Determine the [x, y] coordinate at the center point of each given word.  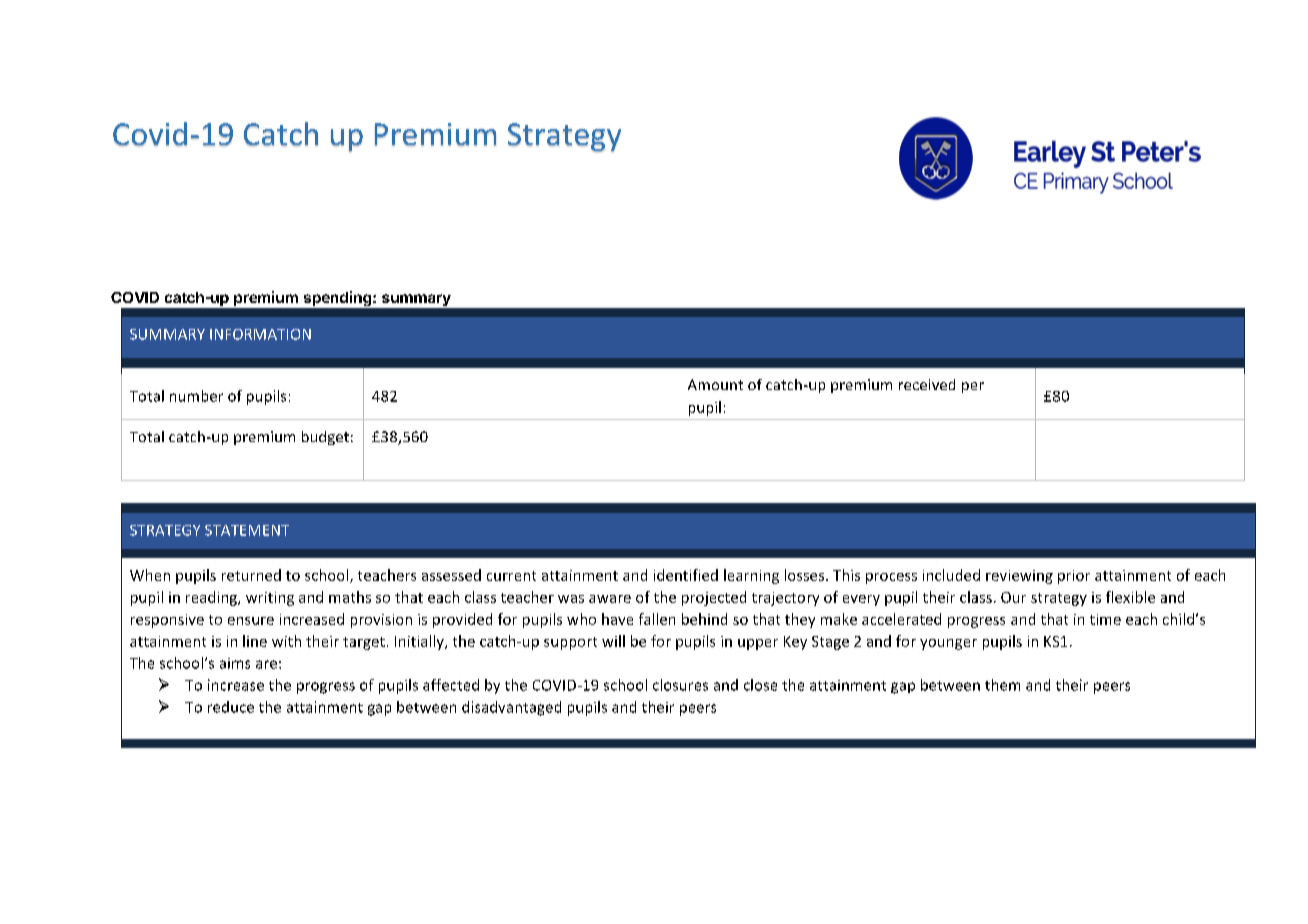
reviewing [1019, 577]
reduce [231, 707]
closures [680, 685]
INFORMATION [260, 334]
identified [686, 575]
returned [251, 575]
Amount [715, 384]
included [951, 575]
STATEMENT [247, 530]
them [1002, 685]
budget [325, 438]
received [927, 384]
